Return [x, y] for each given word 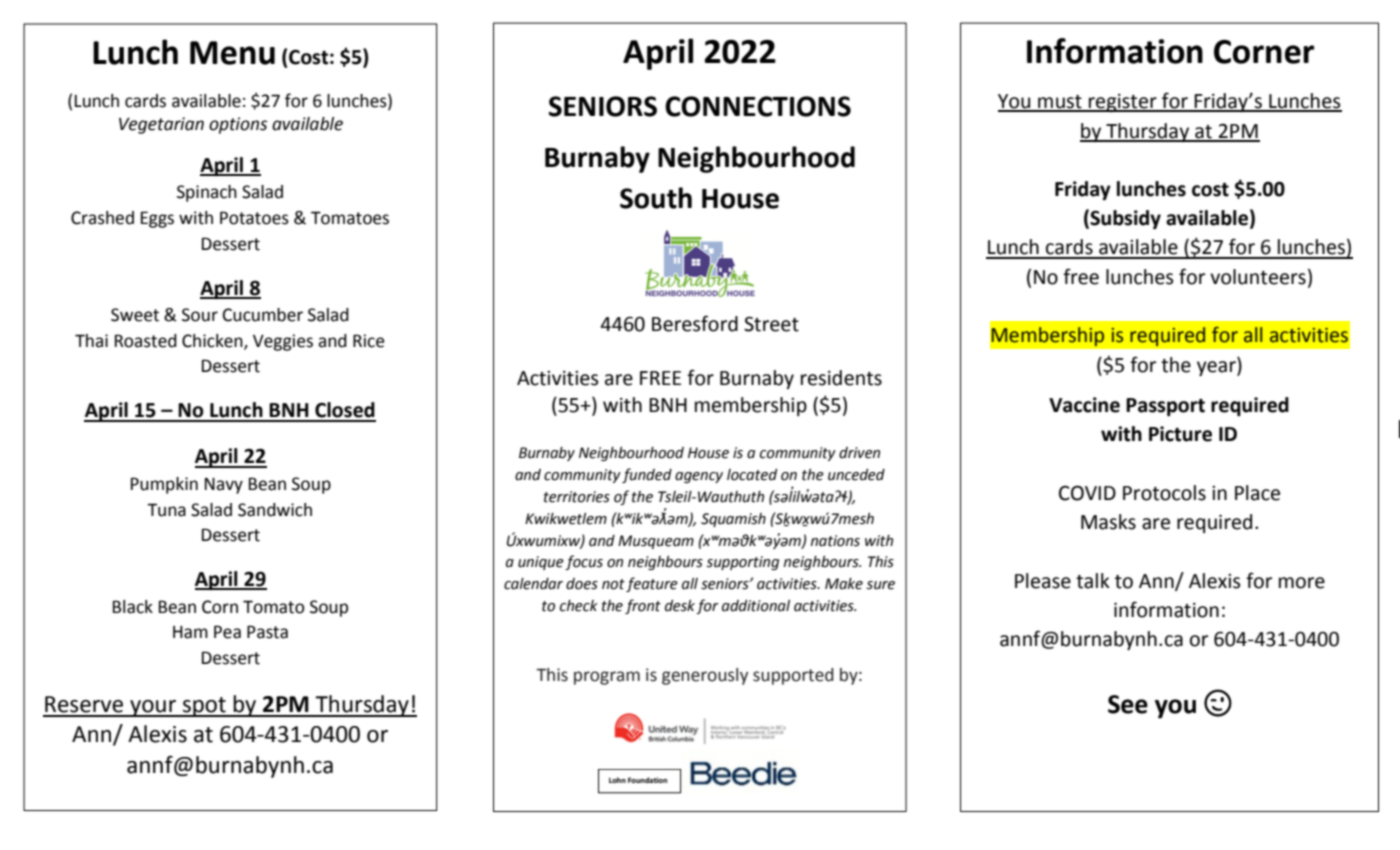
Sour [200, 315]
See [1128, 704]
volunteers [1258, 277]
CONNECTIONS [758, 106]
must [1060, 103]
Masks [1108, 522]
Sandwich [275, 510]
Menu [232, 53]
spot [204, 707]
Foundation [647, 780]
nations [835, 541]
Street [771, 324]
